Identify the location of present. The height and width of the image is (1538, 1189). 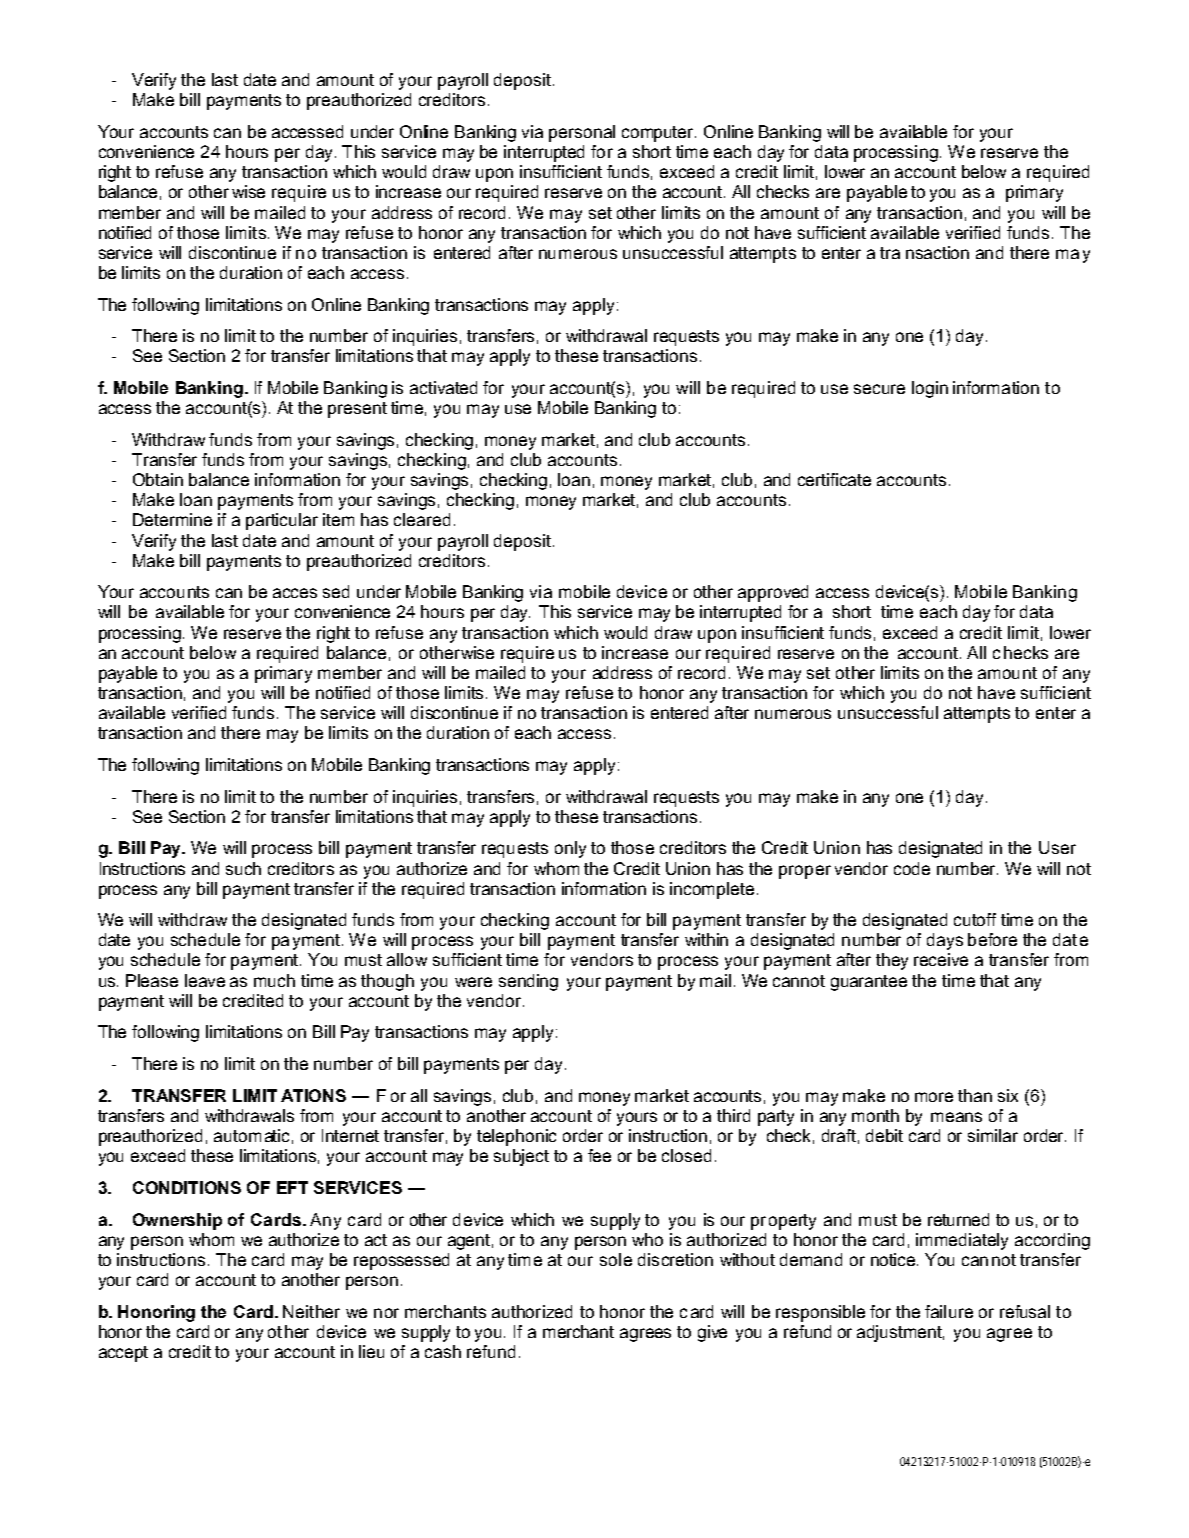
(357, 410).
